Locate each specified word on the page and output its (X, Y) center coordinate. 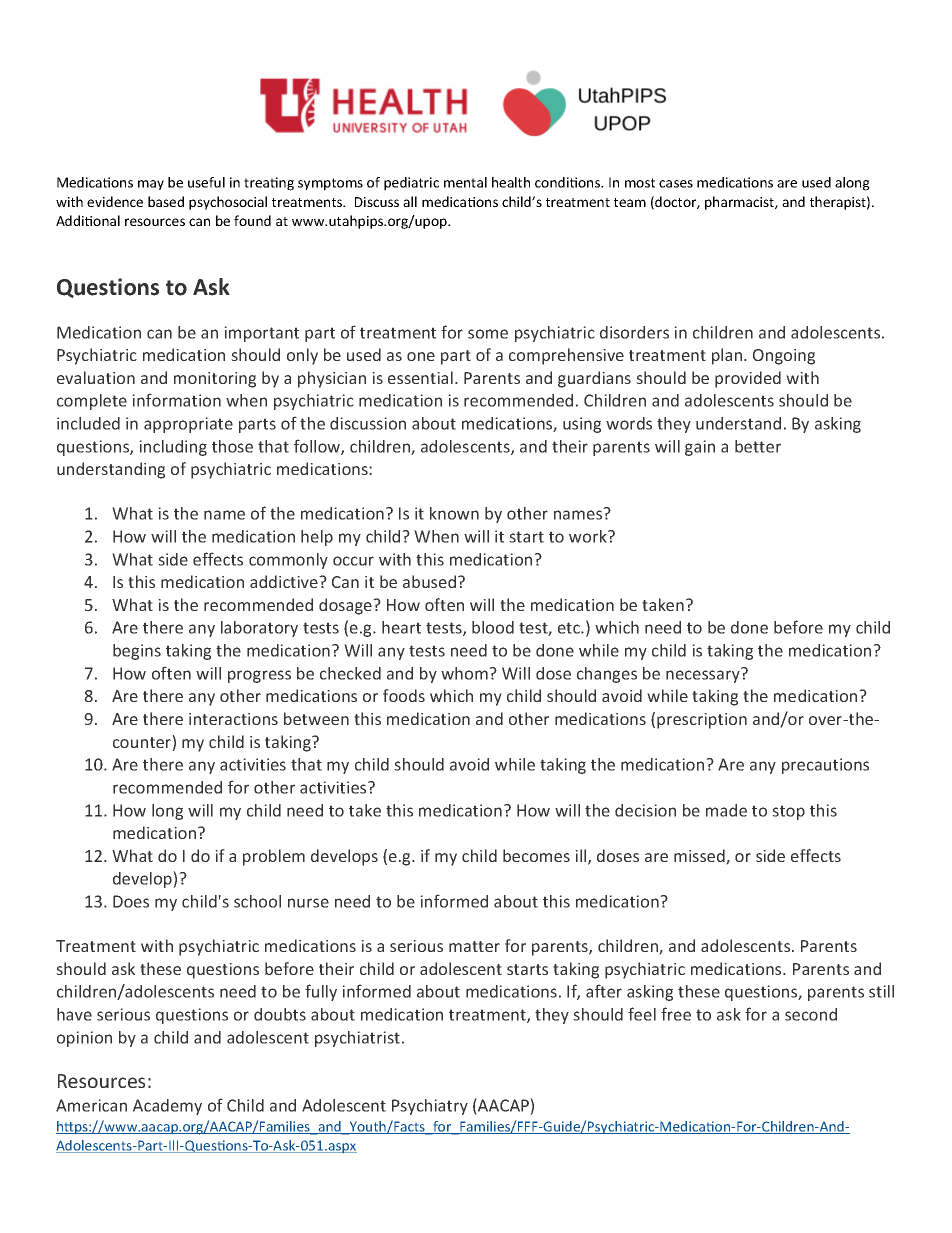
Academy (167, 1107)
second (811, 1014)
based (166, 201)
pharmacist (740, 203)
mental (465, 182)
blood (493, 627)
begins (137, 652)
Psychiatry (430, 1107)
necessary (704, 675)
